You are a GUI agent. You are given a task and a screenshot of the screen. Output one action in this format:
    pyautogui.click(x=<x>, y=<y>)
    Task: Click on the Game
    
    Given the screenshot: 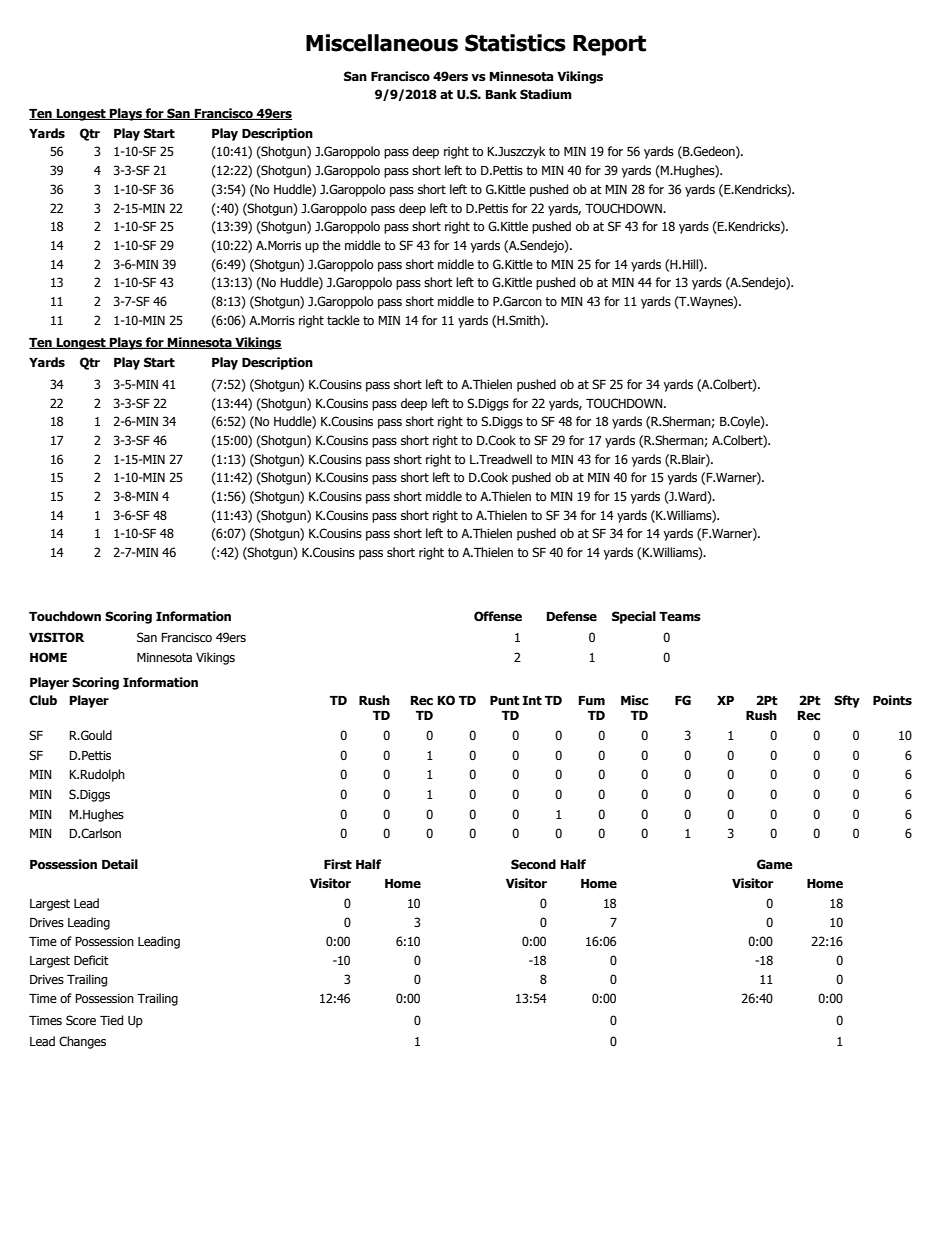 What is the action you would take?
    pyautogui.click(x=775, y=864)
